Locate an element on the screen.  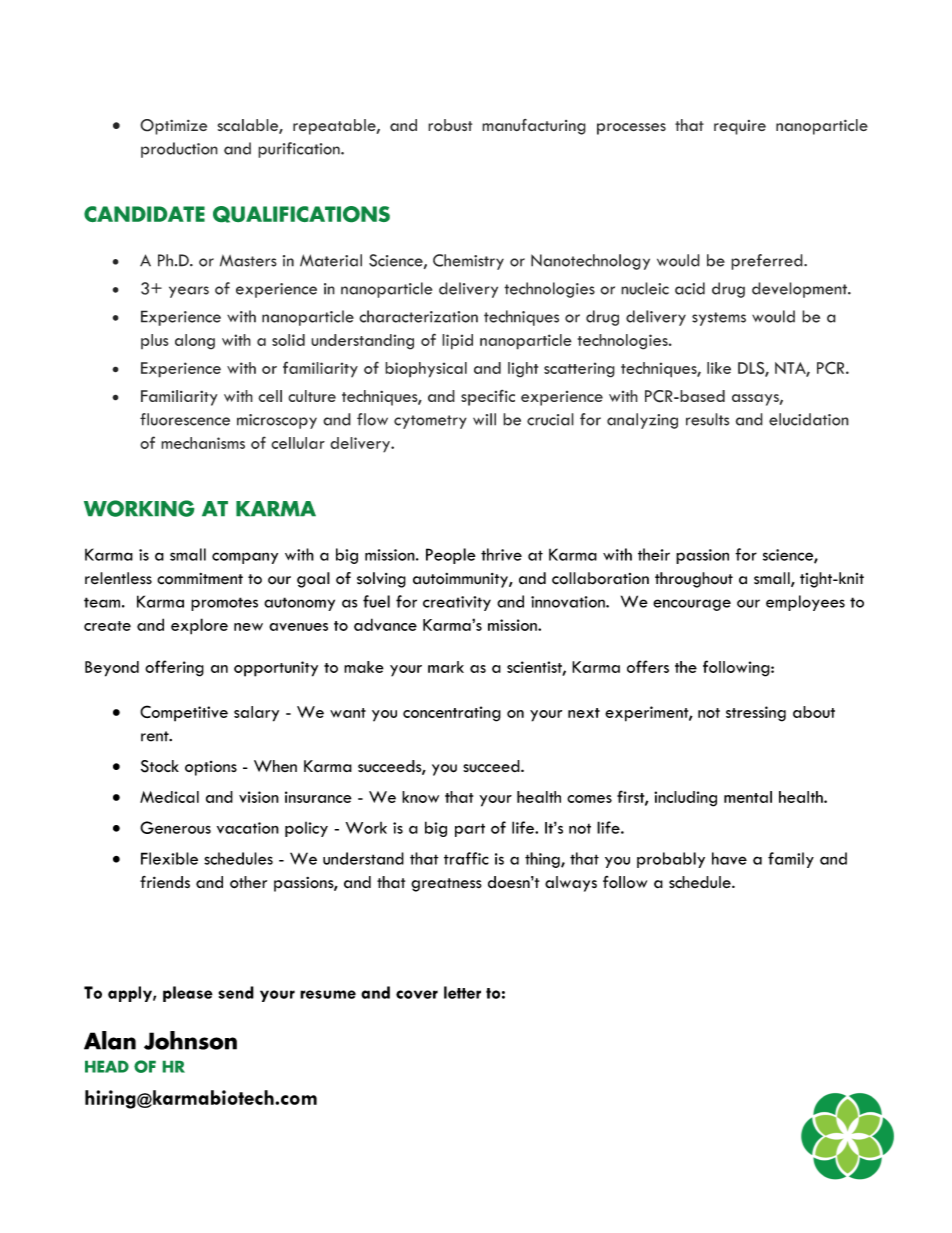
commitment is located at coordinates (200, 579).
